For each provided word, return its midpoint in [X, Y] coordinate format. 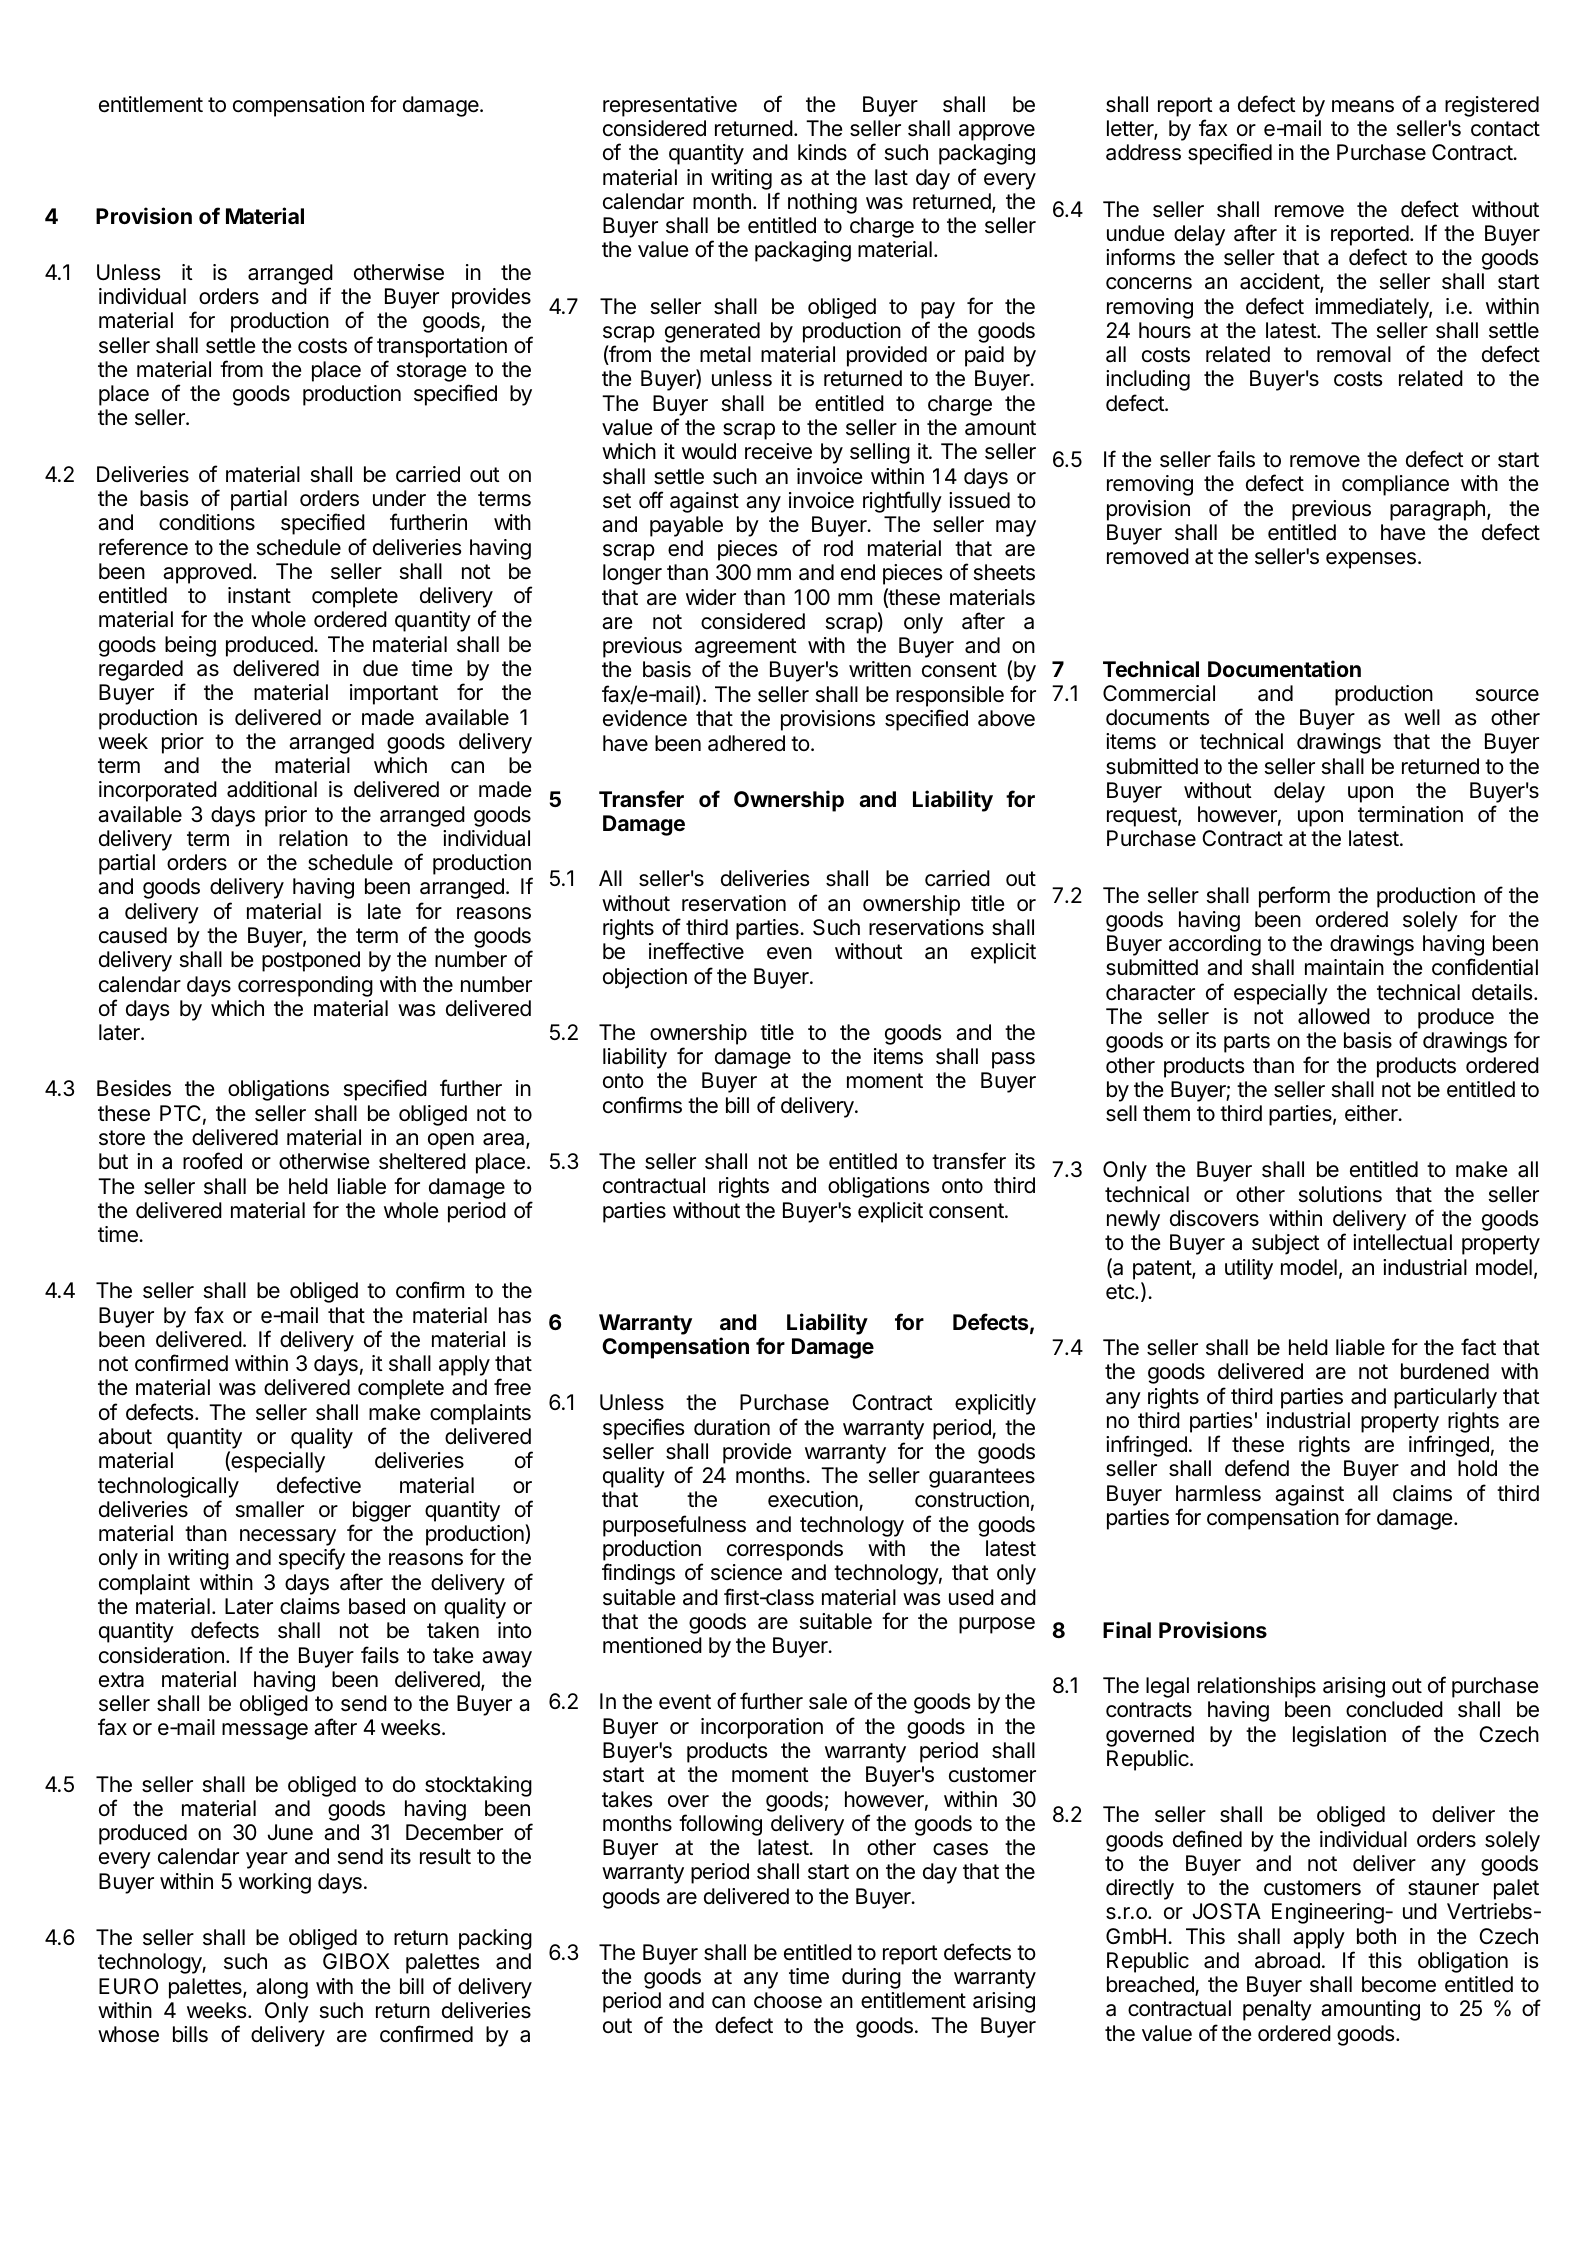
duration [732, 1427]
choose [788, 2000]
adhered [746, 743]
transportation [442, 347]
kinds [822, 152]
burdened [1445, 1371]
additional [272, 789]
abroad [1287, 1960]
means [1363, 106]
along [282, 1988]
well [1422, 717]
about [125, 1436]
